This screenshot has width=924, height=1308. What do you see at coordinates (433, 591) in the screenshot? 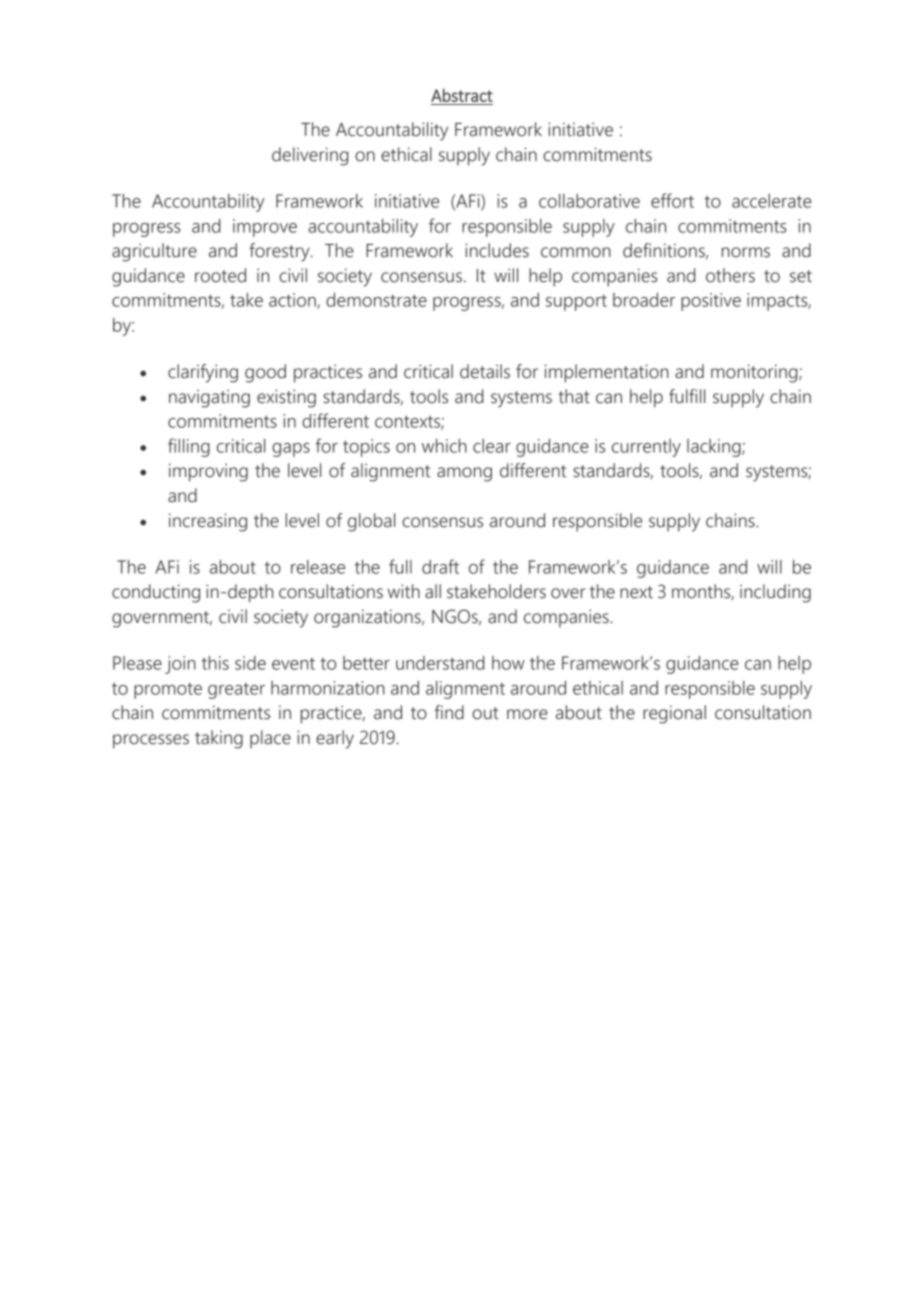
I see `all` at bounding box center [433, 591].
